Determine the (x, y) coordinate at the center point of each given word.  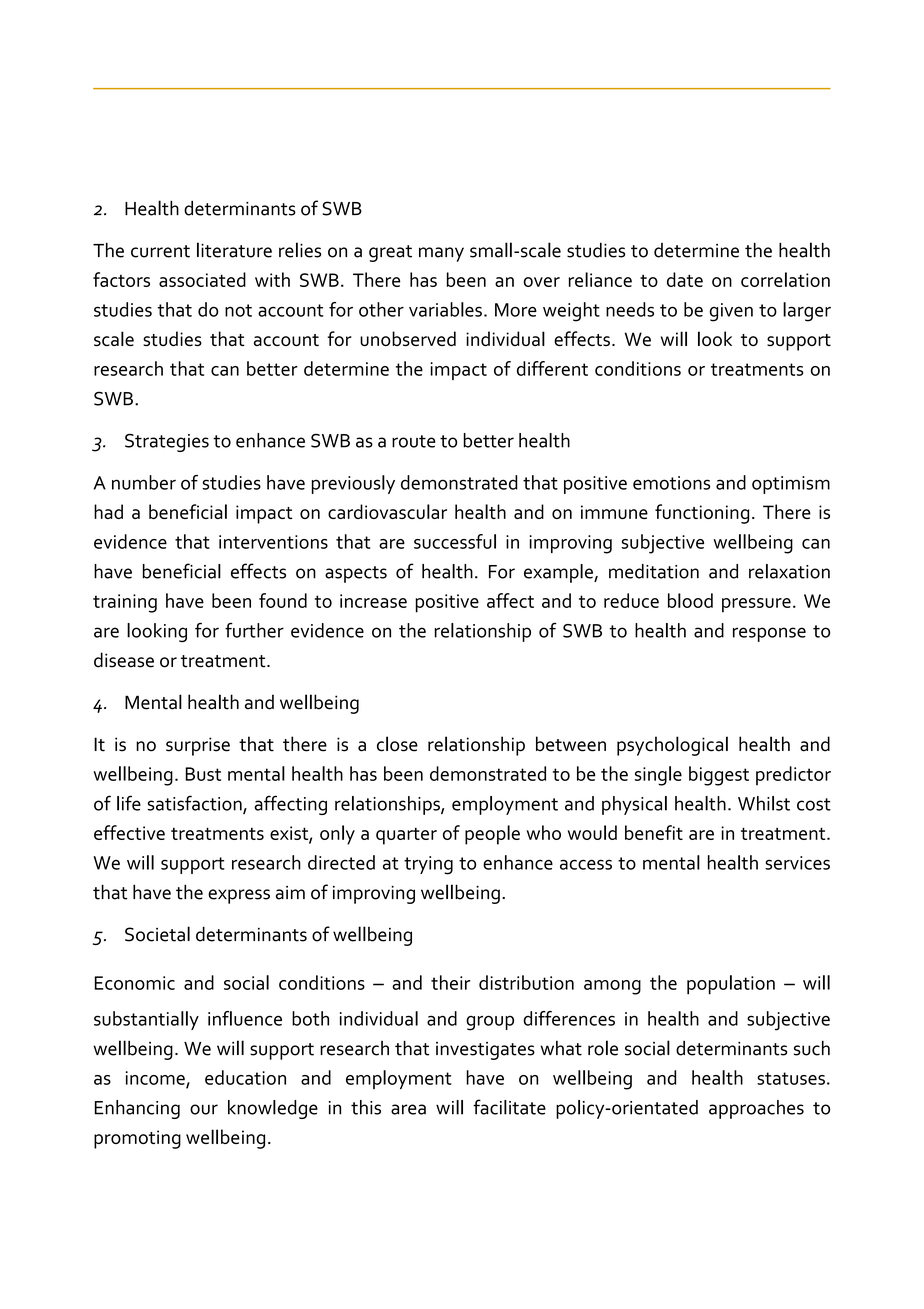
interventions (273, 542)
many (441, 254)
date (685, 279)
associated (202, 279)
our (204, 1109)
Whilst (764, 803)
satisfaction (195, 804)
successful (455, 541)
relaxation (789, 571)
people (492, 835)
